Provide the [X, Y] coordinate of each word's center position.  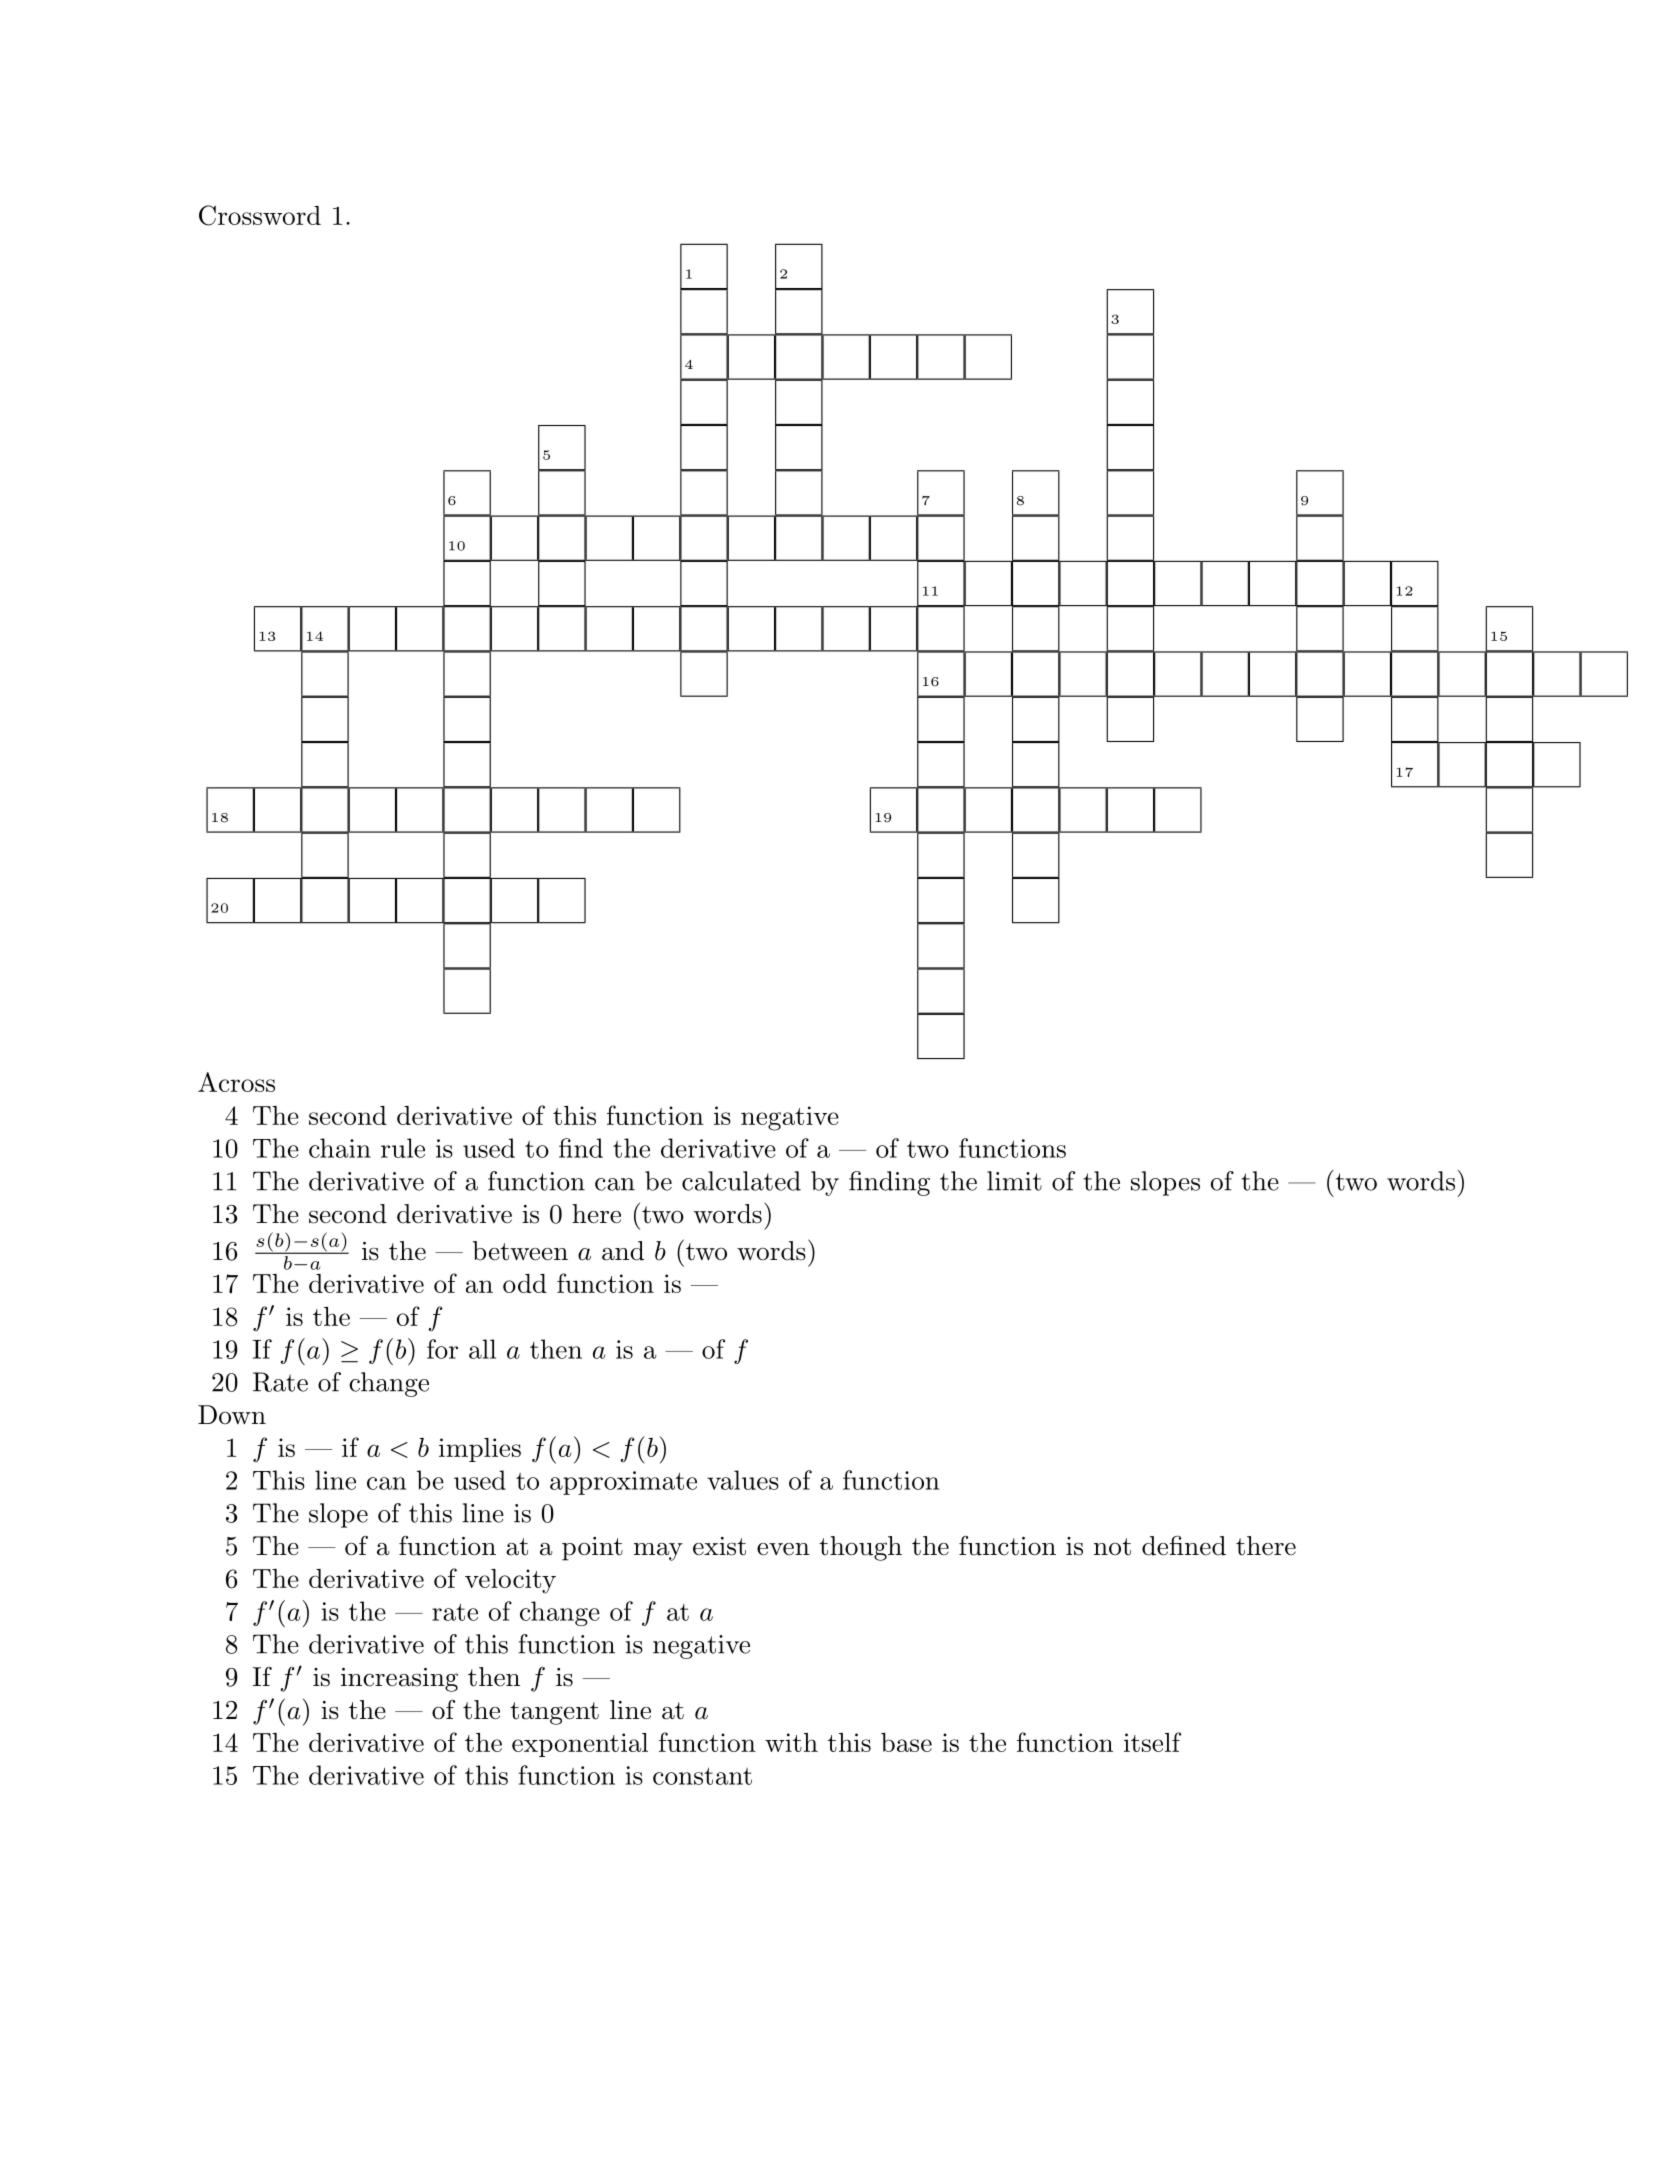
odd [525, 1283]
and [623, 1251]
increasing [399, 1680]
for [442, 1349]
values [743, 1480]
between [520, 1251]
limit [1014, 1181]
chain [340, 1148]
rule [403, 1148]
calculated [741, 1181]
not [1112, 1547]
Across [236, 1082]
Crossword [260, 215]
